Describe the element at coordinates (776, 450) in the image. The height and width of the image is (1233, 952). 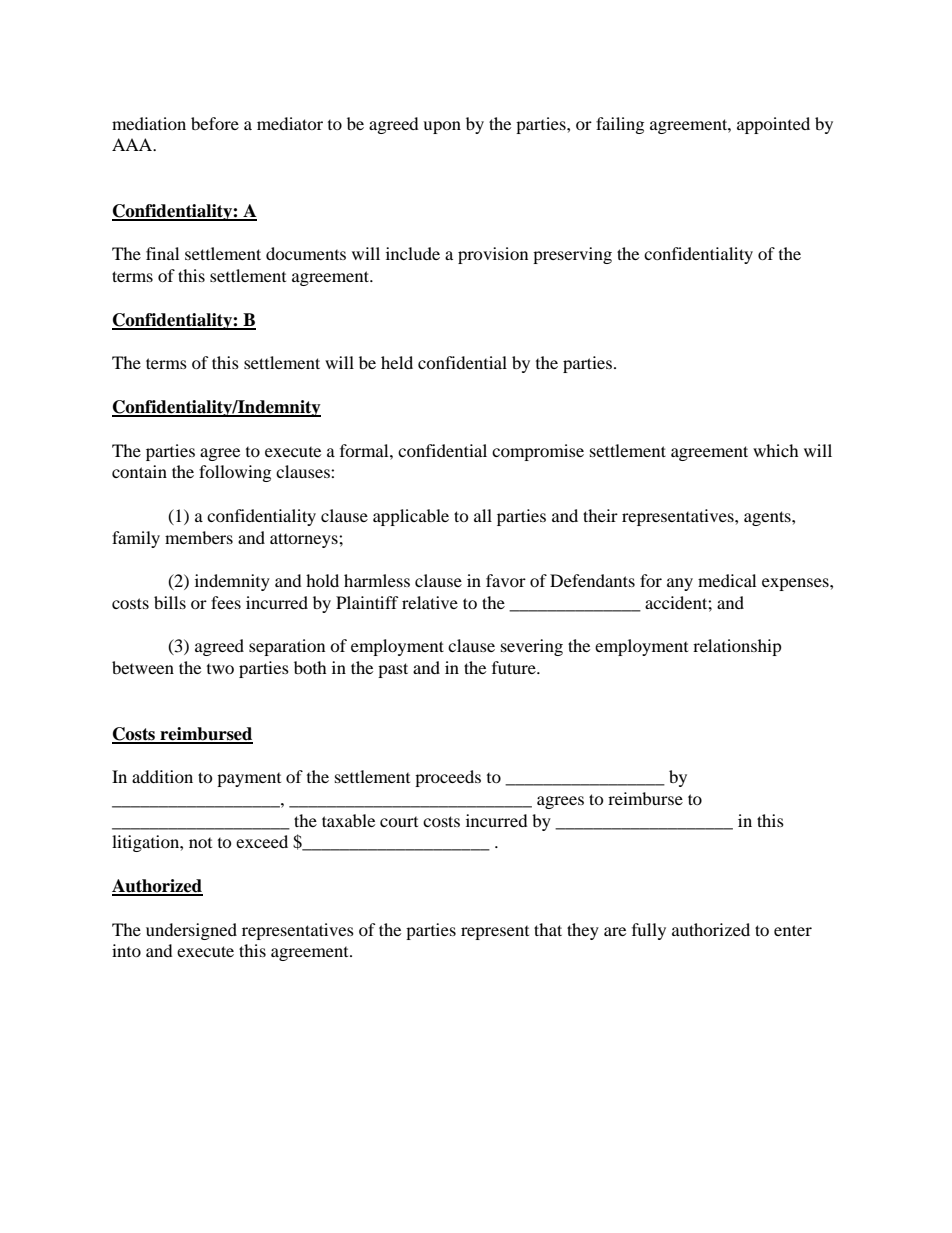
I see `which` at that location.
